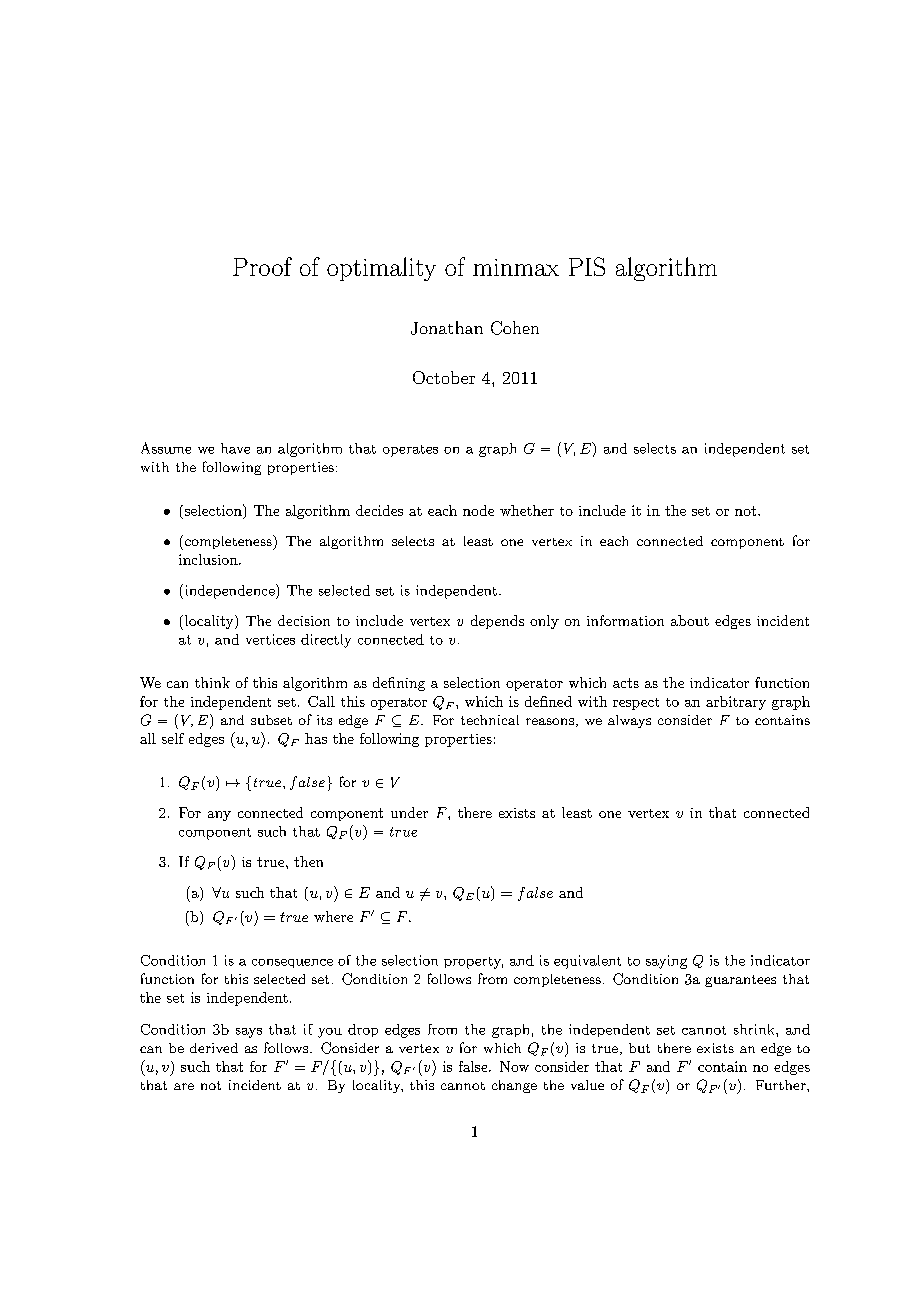 This screenshot has height=1308, width=924. Describe the element at coordinates (514, 1066) in the screenshot. I see `Now` at that location.
